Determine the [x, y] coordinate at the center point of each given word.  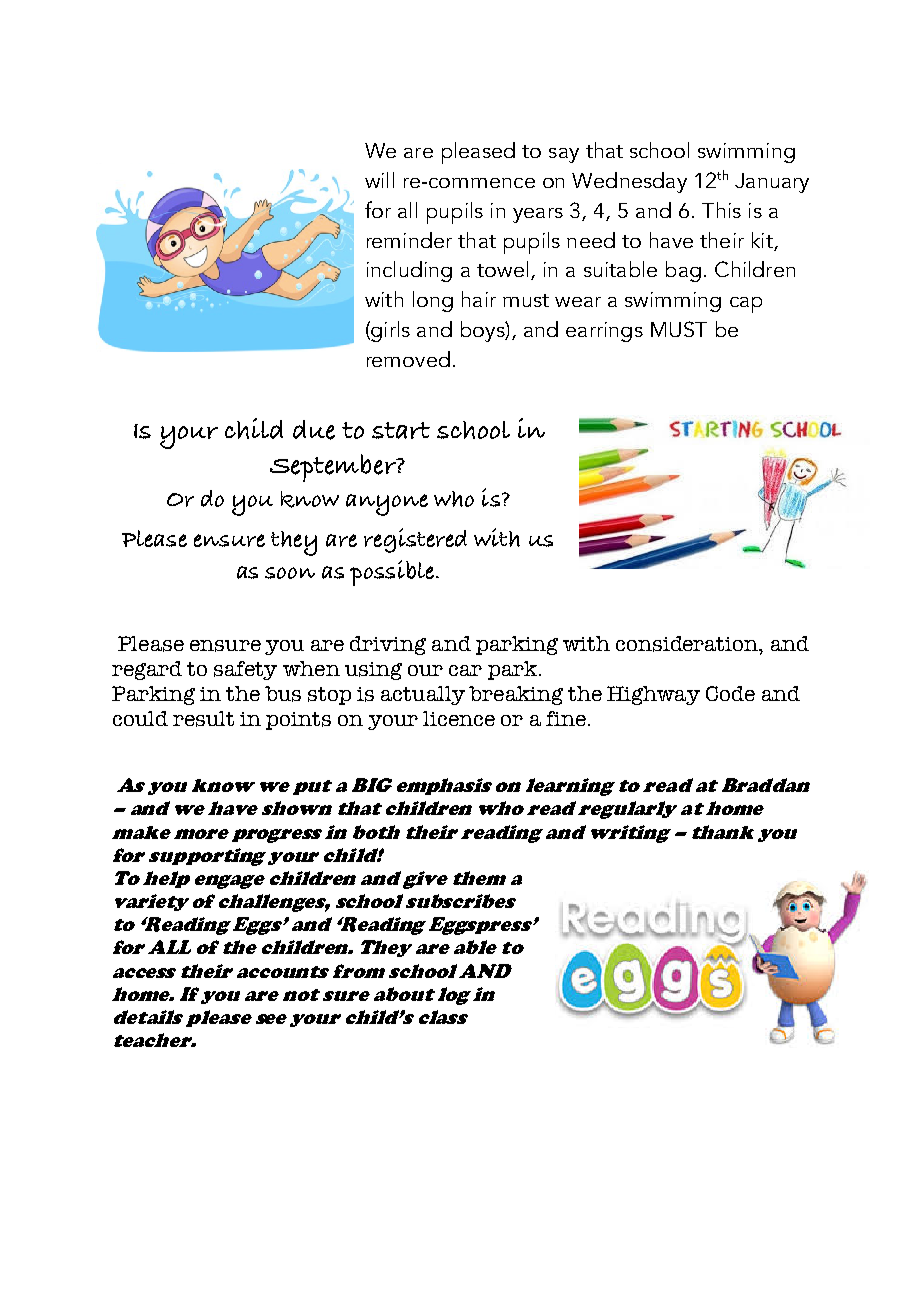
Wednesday [629, 182]
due [314, 430]
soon [290, 573]
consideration [688, 645]
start [401, 430]
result [203, 719]
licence [459, 718]
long [433, 301]
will [379, 180]
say [564, 155]
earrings [604, 332]
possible [392, 573]
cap [746, 305]
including [409, 271]
